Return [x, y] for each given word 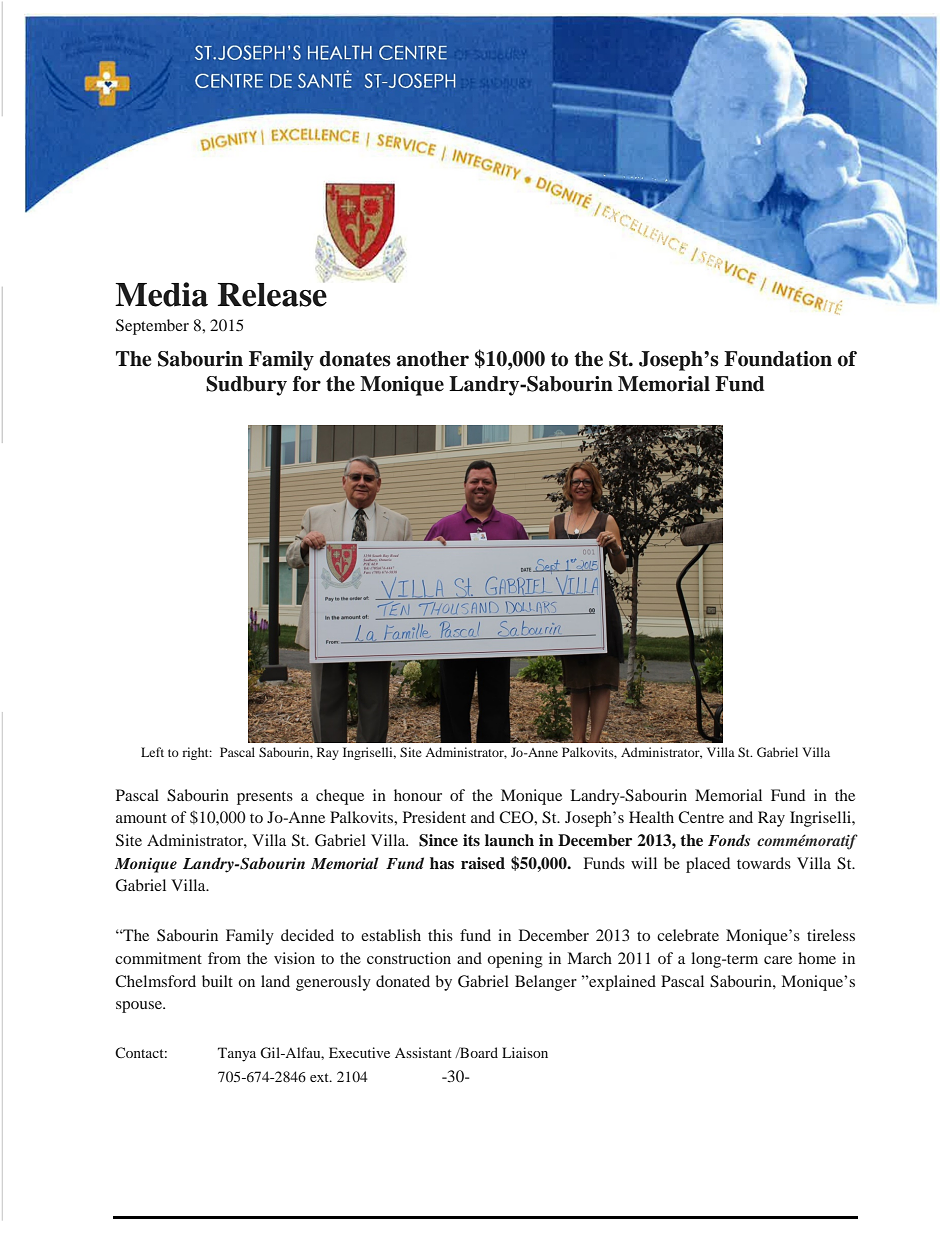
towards [764, 863]
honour [418, 795]
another [433, 359]
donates [355, 359]
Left [152, 752]
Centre [701, 817]
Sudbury [246, 386]
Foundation [778, 359]
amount [141, 818]
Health [651, 817]
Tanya [237, 1054]
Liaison [525, 1052]
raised [483, 863]
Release [272, 293]
